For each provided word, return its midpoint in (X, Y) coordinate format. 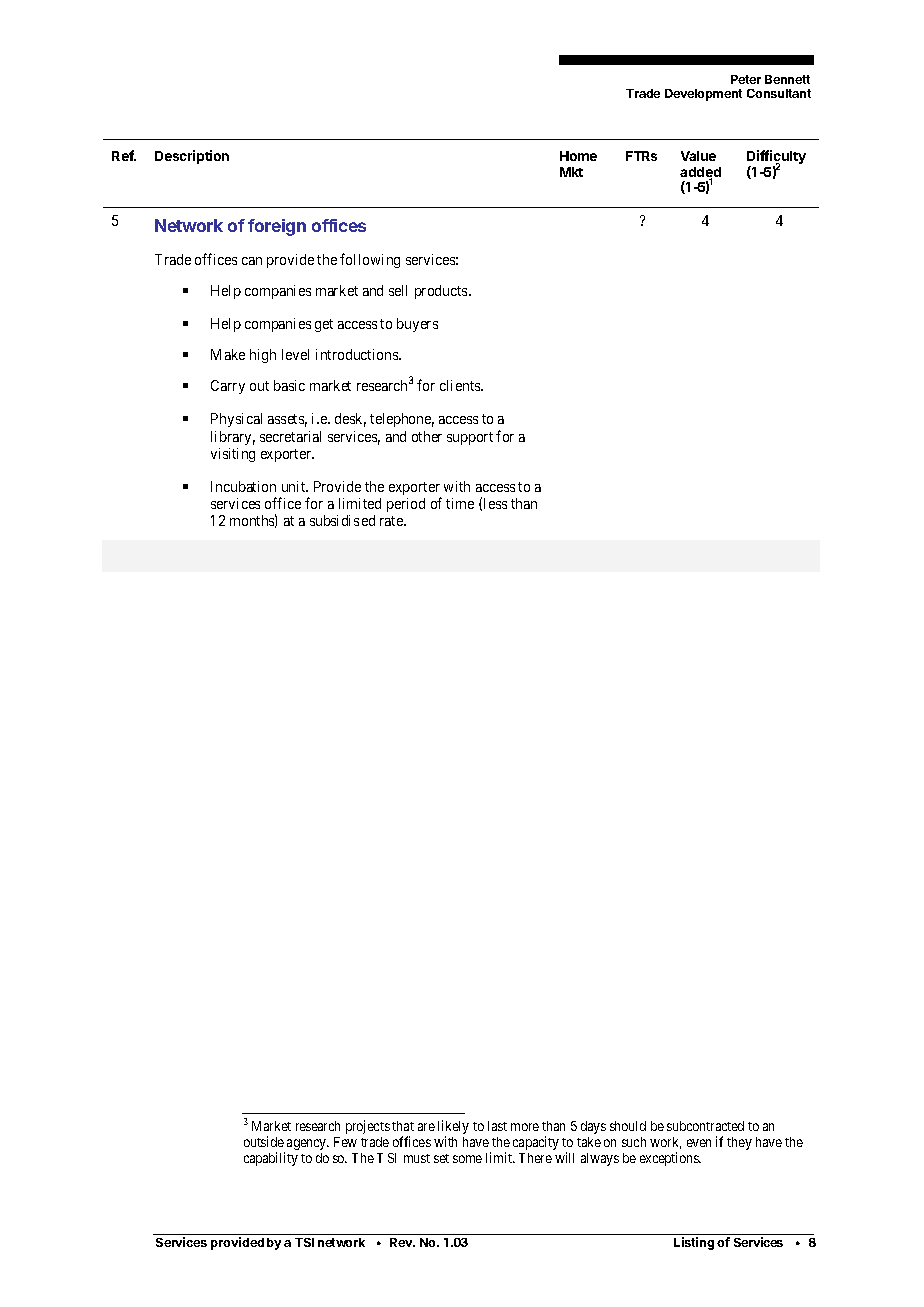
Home (578, 156)
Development (703, 95)
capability (271, 1159)
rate (392, 521)
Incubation (243, 486)
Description (192, 157)
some (467, 1159)
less (495, 503)
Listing (694, 1243)
